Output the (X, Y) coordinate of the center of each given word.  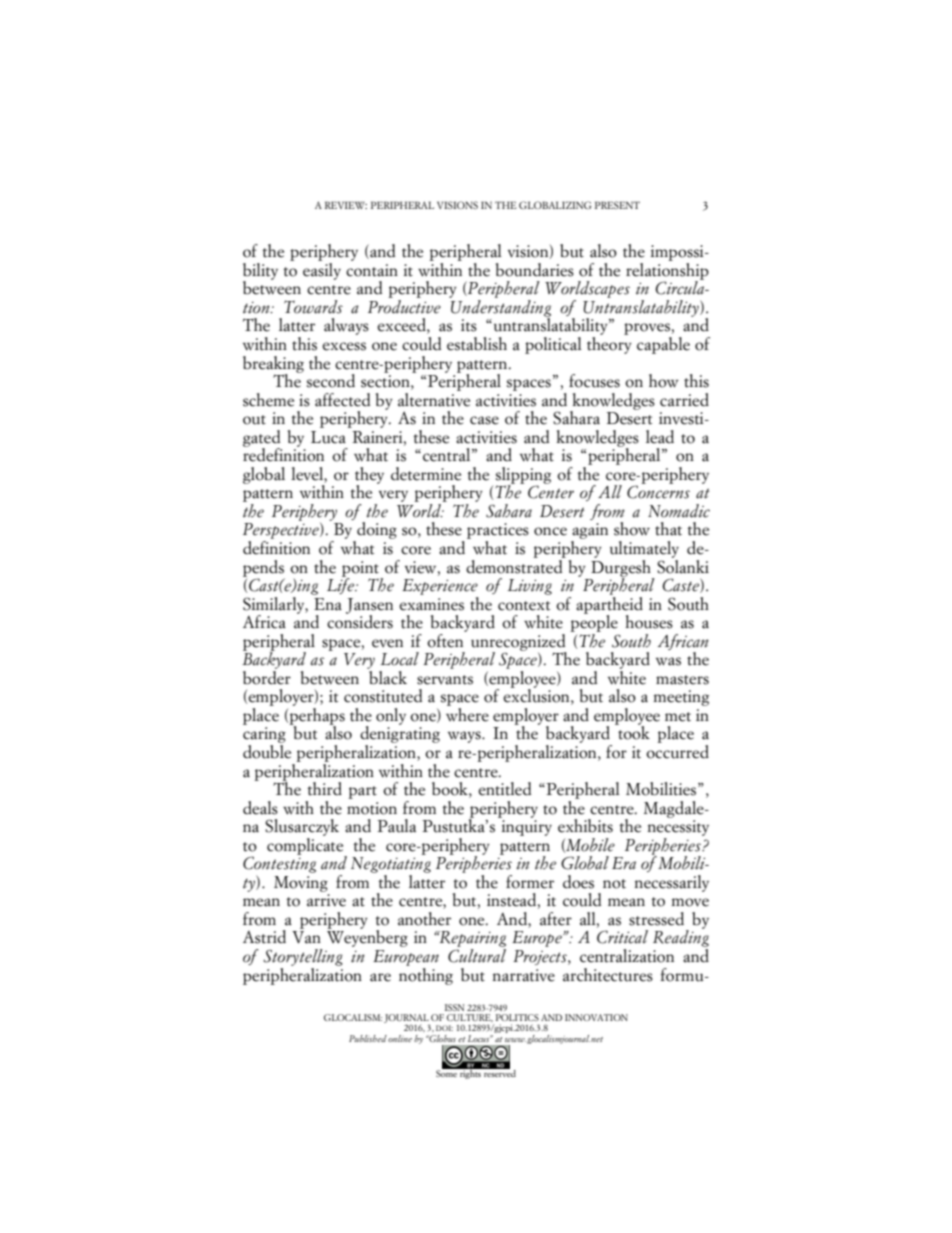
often (446, 639)
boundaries (535, 270)
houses (649, 622)
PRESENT (617, 205)
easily (322, 270)
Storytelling (303, 957)
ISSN (454, 1007)
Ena (328, 604)
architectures (608, 975)
